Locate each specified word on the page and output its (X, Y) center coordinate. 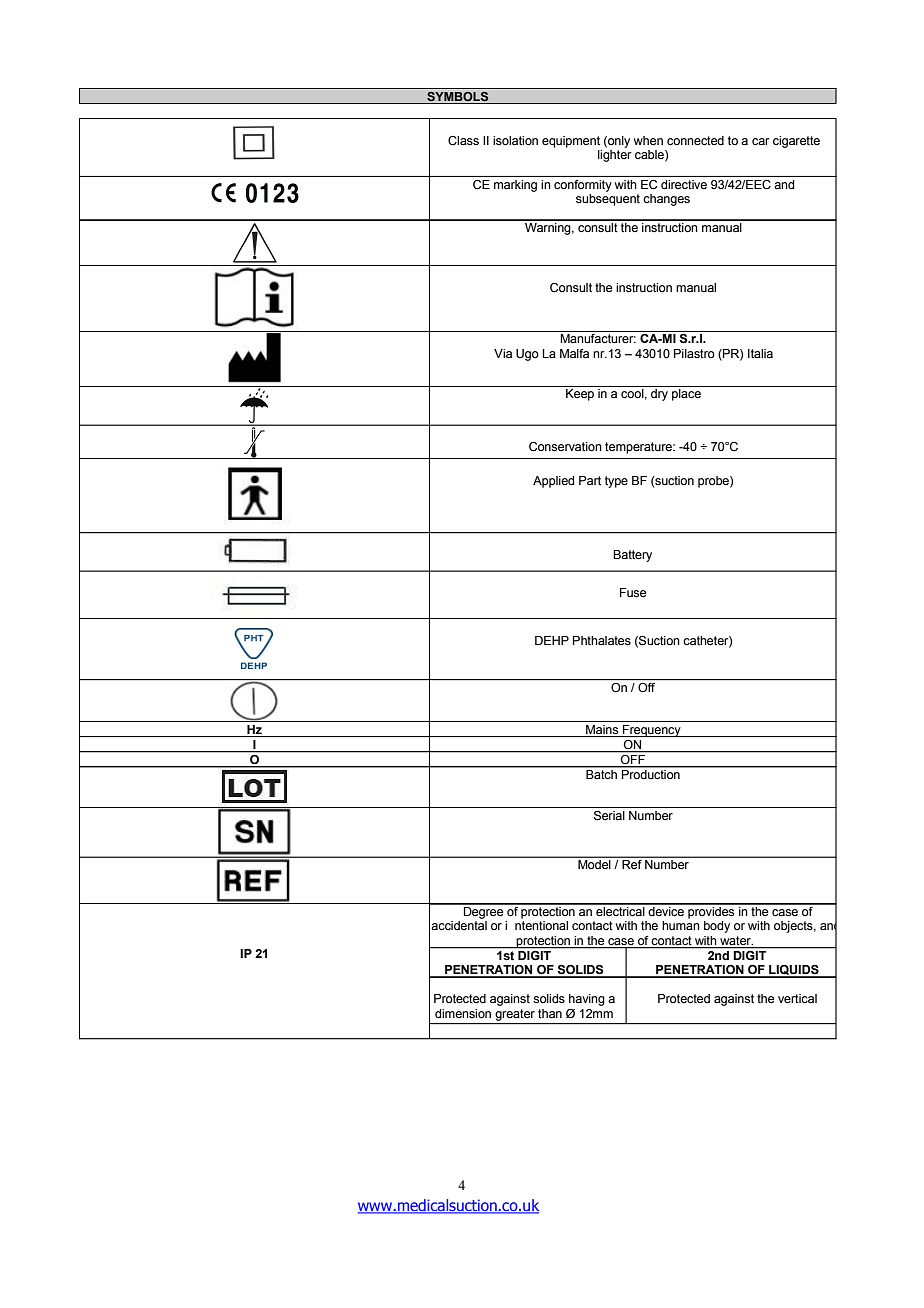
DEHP (552, 640)
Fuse (633, 593)
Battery (632, 556)
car (761, 142)
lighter (615, 156)
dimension (463, 1013)
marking (515, 186)
